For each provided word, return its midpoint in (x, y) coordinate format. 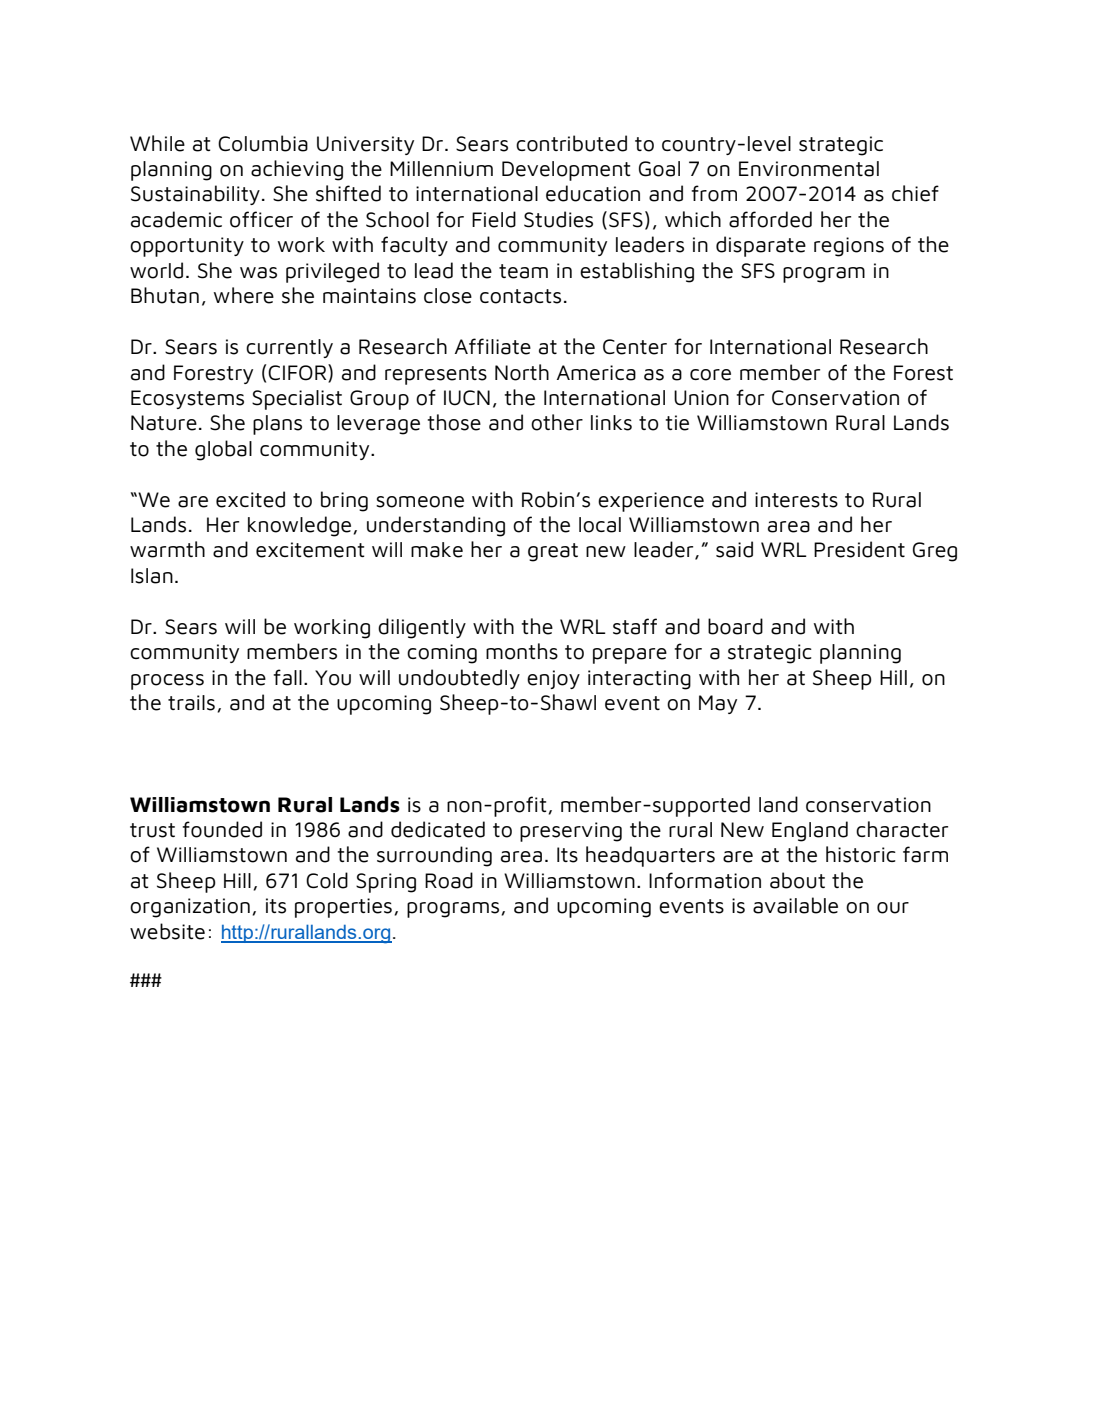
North (522, 372)
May (718, 704)
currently (289, 348)
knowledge (301, 526)
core (710, 375)
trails (191, 703)
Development (566, 171)
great (553, 552)
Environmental (809, 169)
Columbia (263, 143)
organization (190, 908)
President (859, 549)
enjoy (553, 679)
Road (449, 880)
